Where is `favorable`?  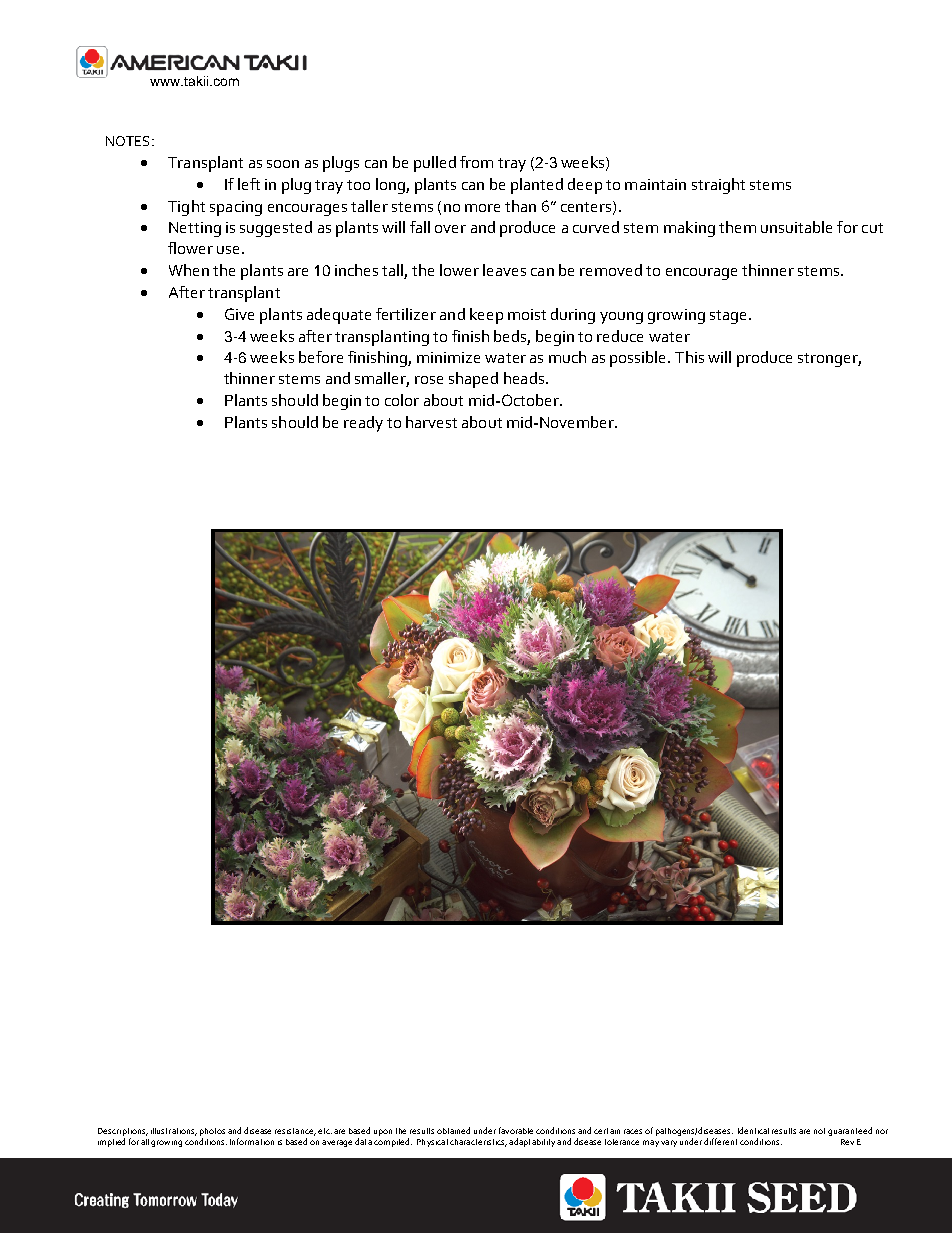
favorable is located at coordinates (516, 1130).
